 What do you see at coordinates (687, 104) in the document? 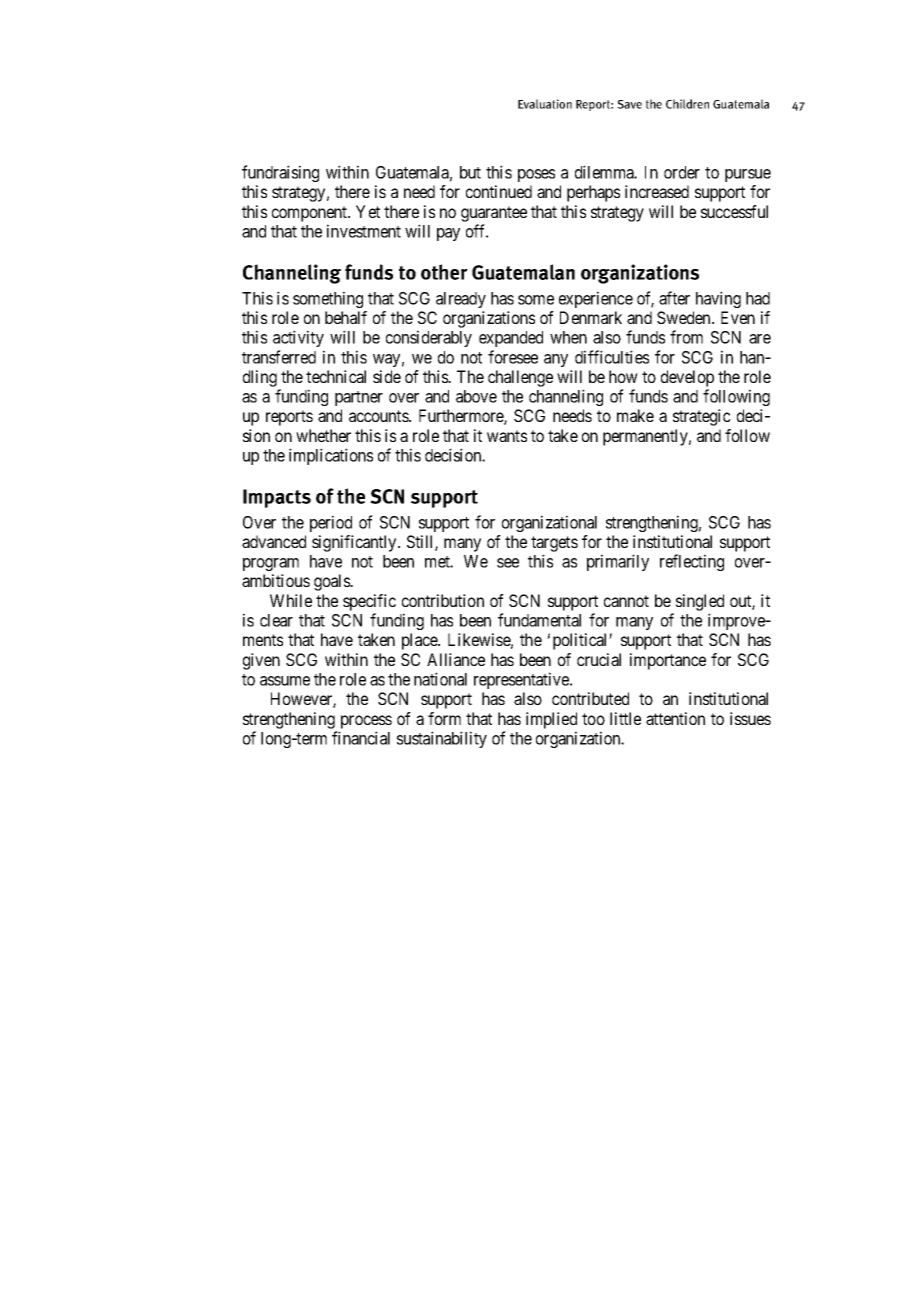
I see `Children` at bounding box center [687, 104].
